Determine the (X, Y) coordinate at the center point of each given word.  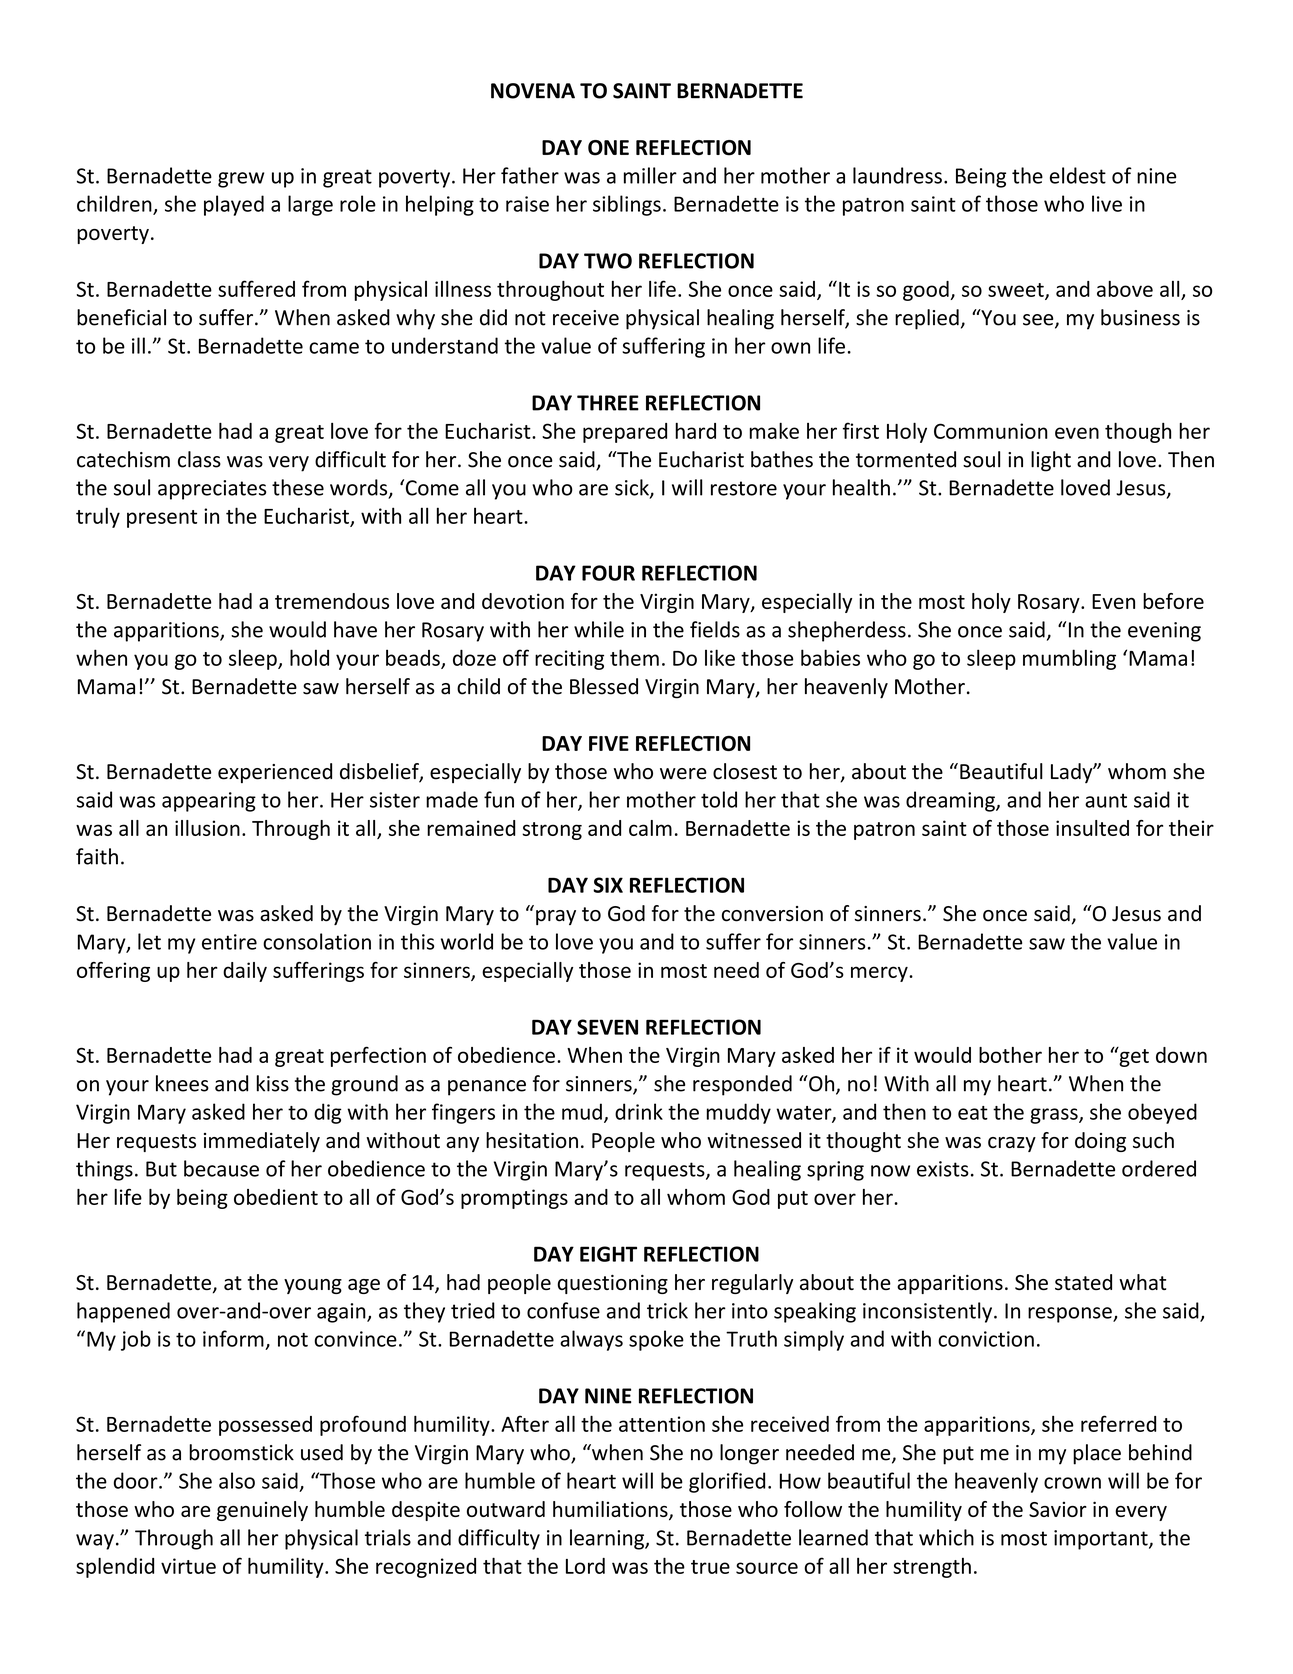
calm (650, 828)
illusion (207, 828)
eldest (1078, 175)
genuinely (262, 1511)
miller (650, 175)
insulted (1092, 828)
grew (241, 180)
